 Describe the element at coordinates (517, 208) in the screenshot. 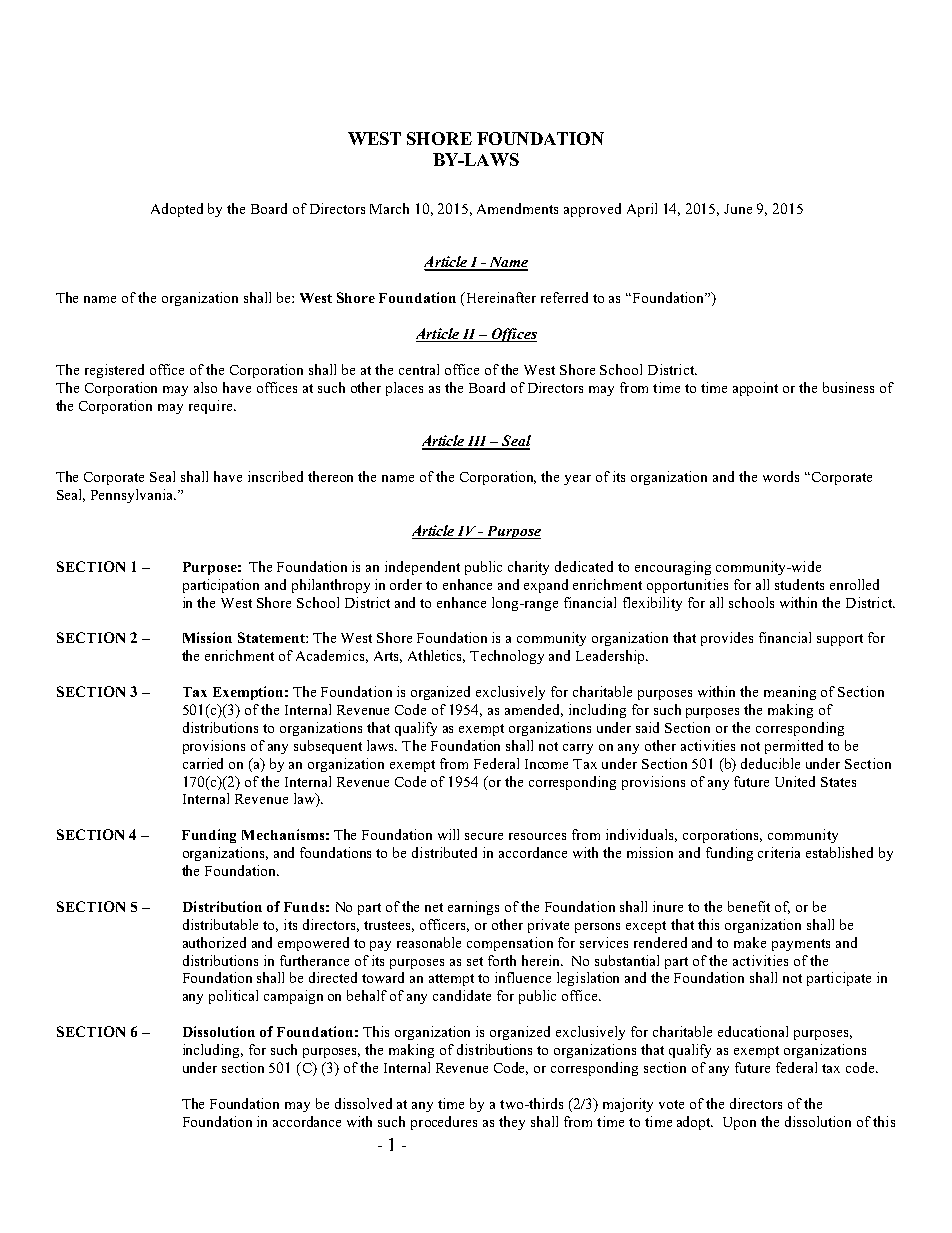

I see `Amendments` at that location.
